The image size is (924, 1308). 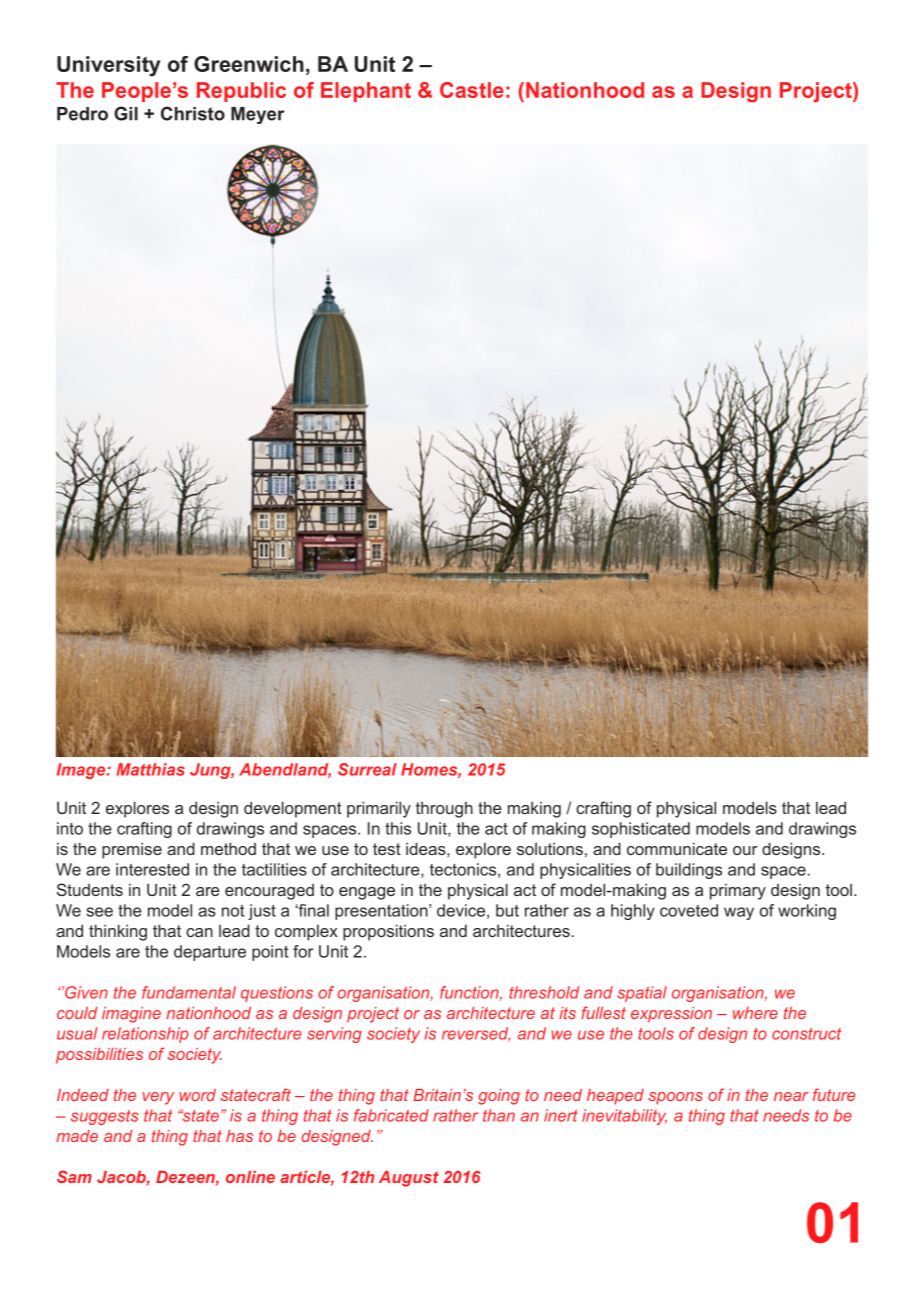 What do you see at coordinates (150, 769) in the screenshot?
I see `Matthias` at bounding box center [150, 769].
